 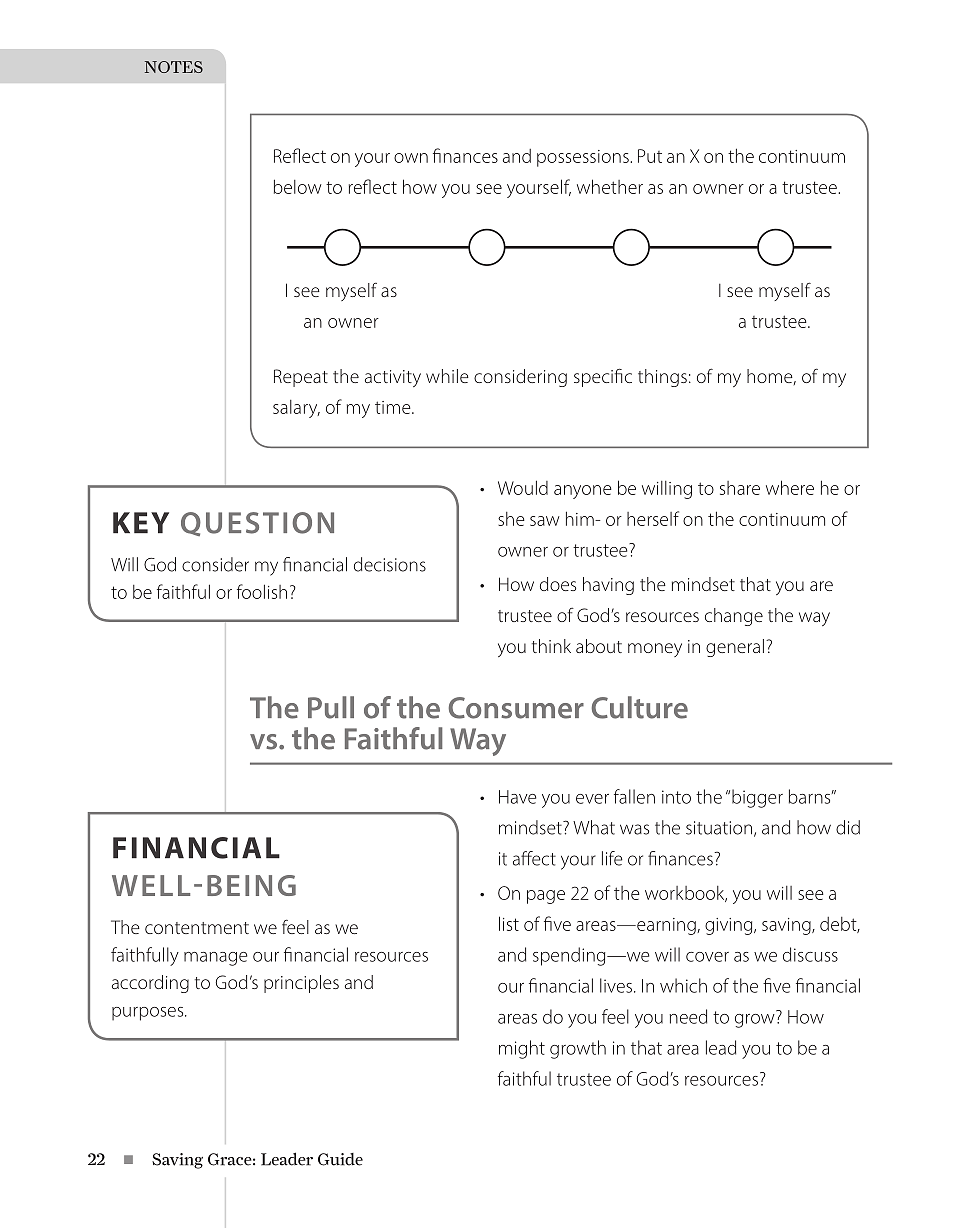 What do you see at coordinates (584, 158) in the image?
I see `possessions` at bounding box center [584, 158].
